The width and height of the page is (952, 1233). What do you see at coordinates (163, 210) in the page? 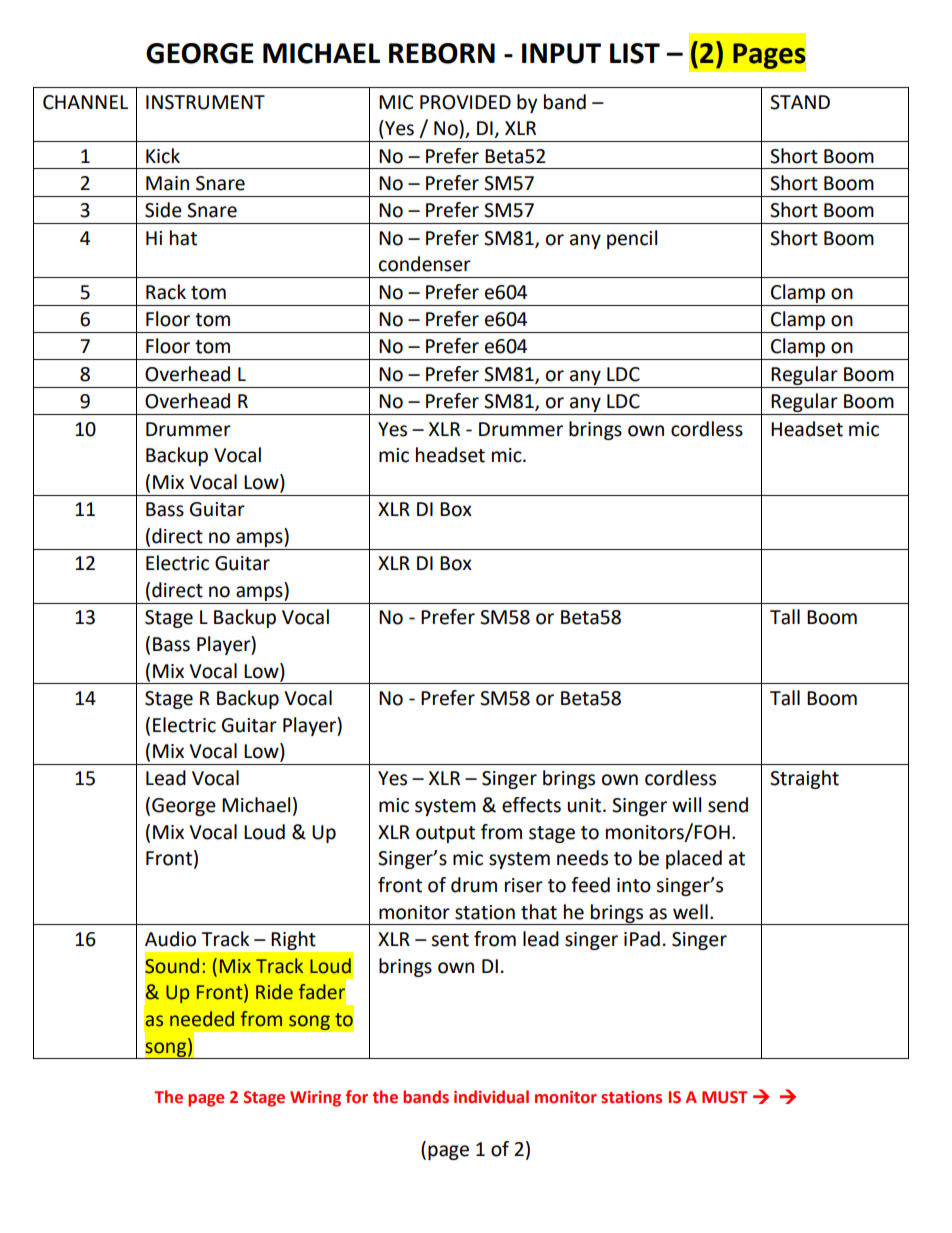
I see `Side` at bounding box center [163, 210].
